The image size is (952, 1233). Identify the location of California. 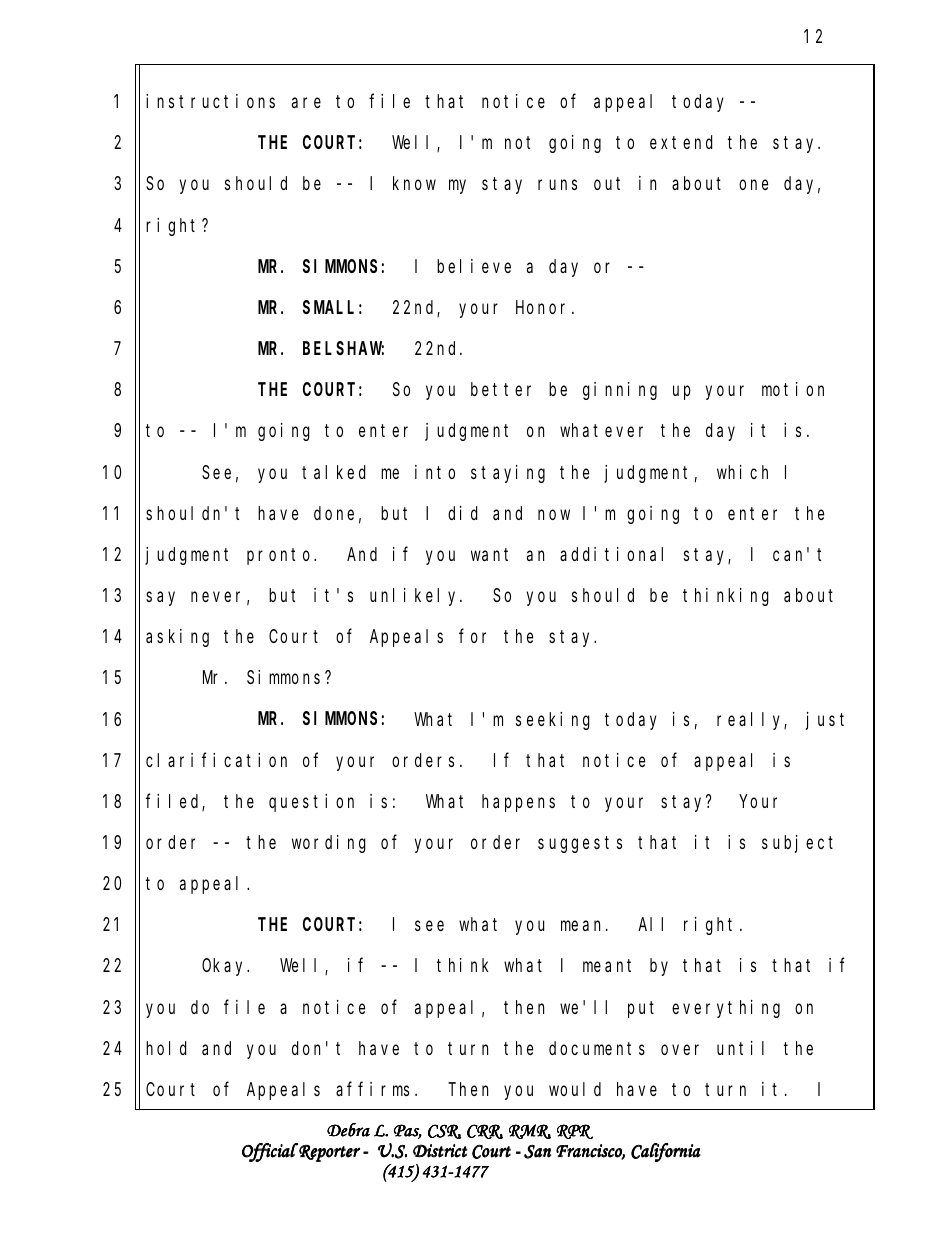
(666, 1152).
